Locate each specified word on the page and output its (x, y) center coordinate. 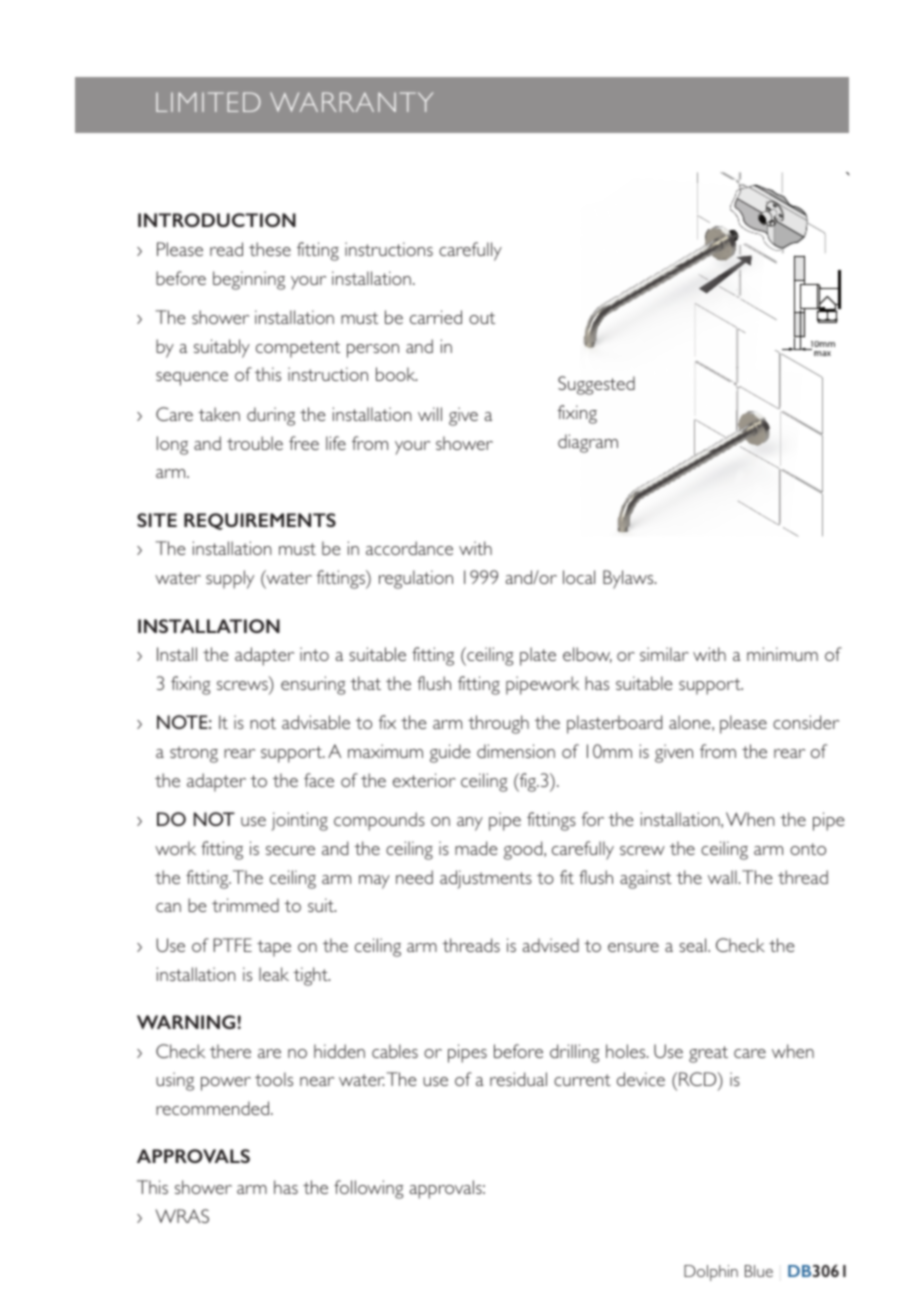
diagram (588, 443)
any (470, 824)
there (230, 1051)
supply (230, 579)
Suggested (596, 385)
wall (722, 877)
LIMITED (208, 102)
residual (518, 1079)
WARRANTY (351, 102)
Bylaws (629, 579)
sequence (192, 379)
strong (194, 754)
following (368, 1189)
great (708, 1054)
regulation (416, 579)
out (482, 318)
